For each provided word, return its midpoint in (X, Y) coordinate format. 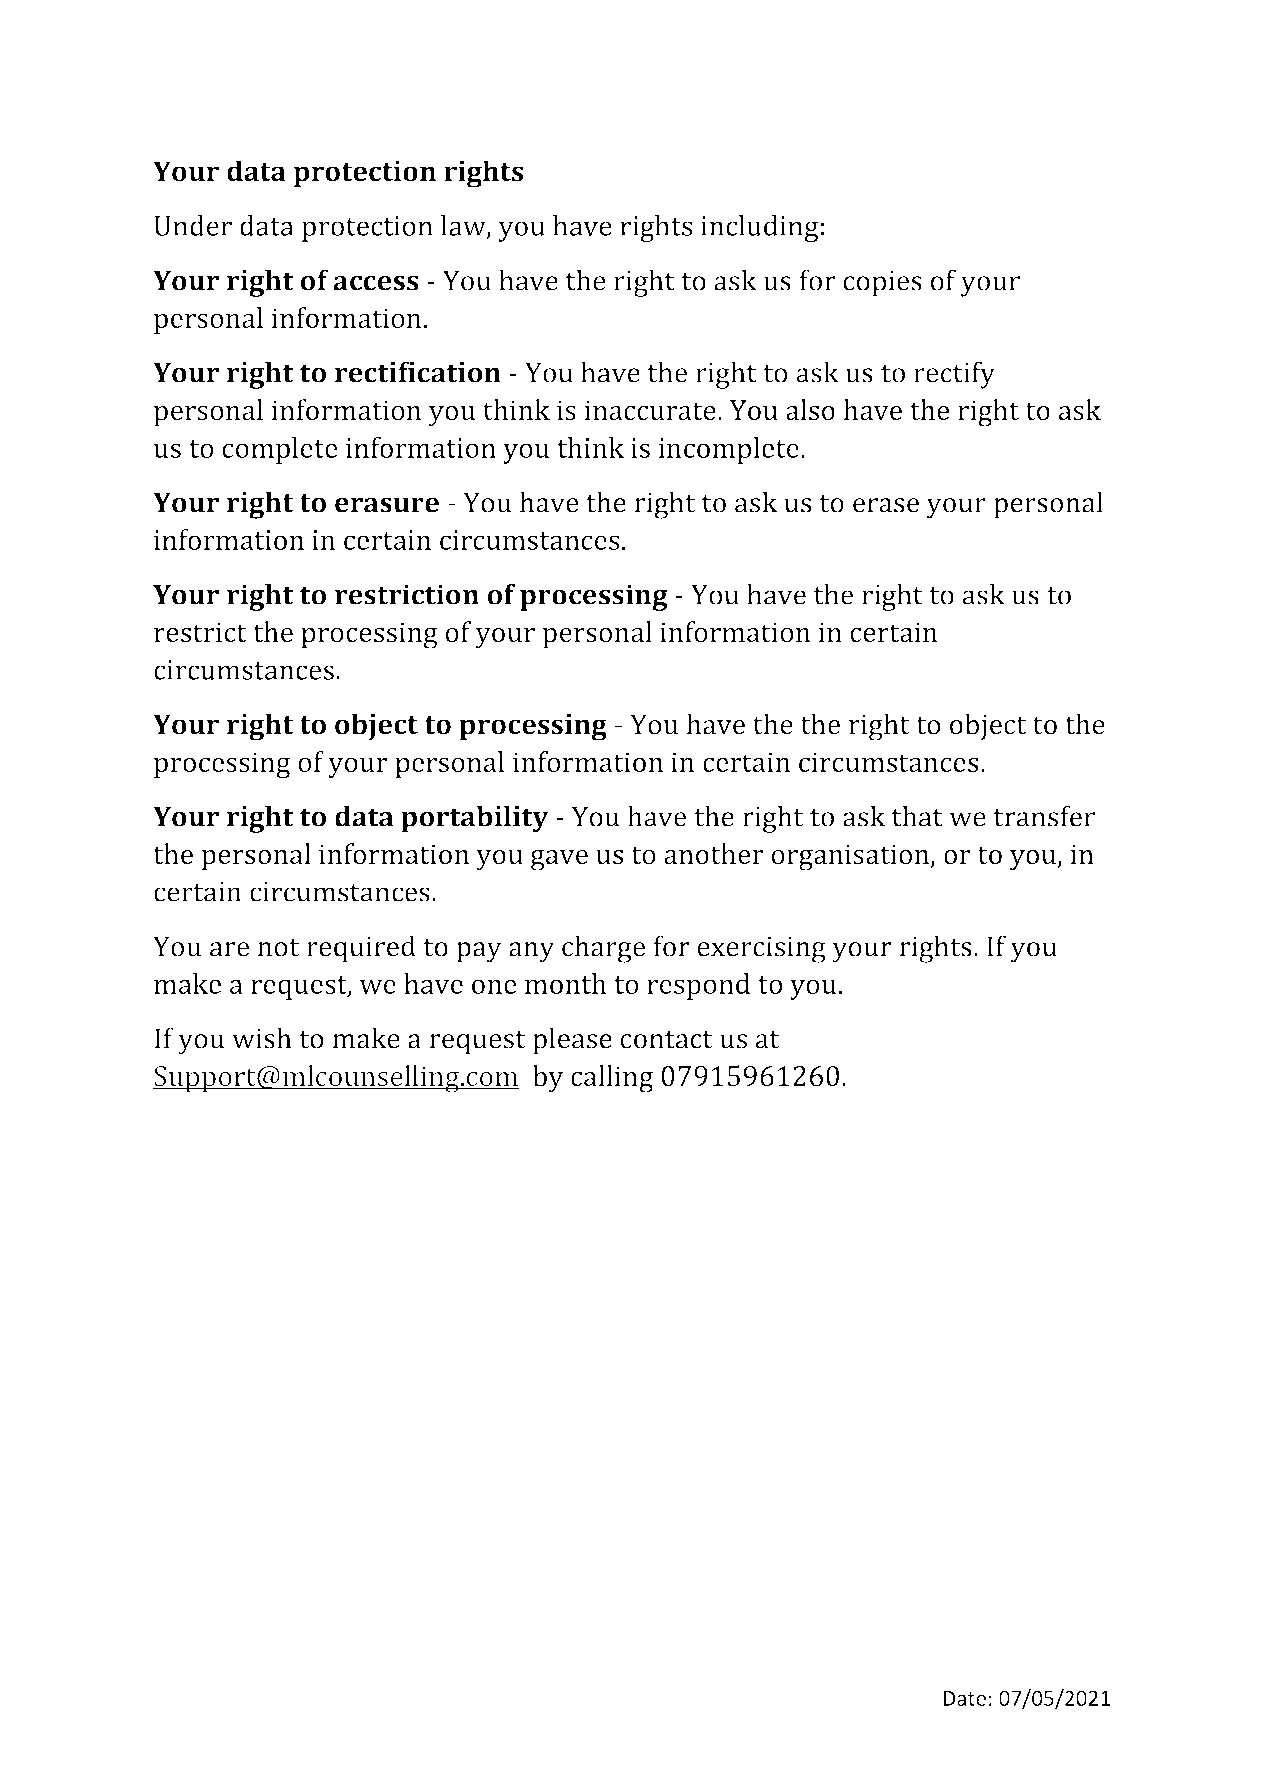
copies (882, 284)
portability (475, 819)
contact (666, 1039)
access (376, 283)
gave (559, 860)
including (760, 228)
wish (262, 1038)
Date (965, 1698)
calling (612, 1079)
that (917, 816)
